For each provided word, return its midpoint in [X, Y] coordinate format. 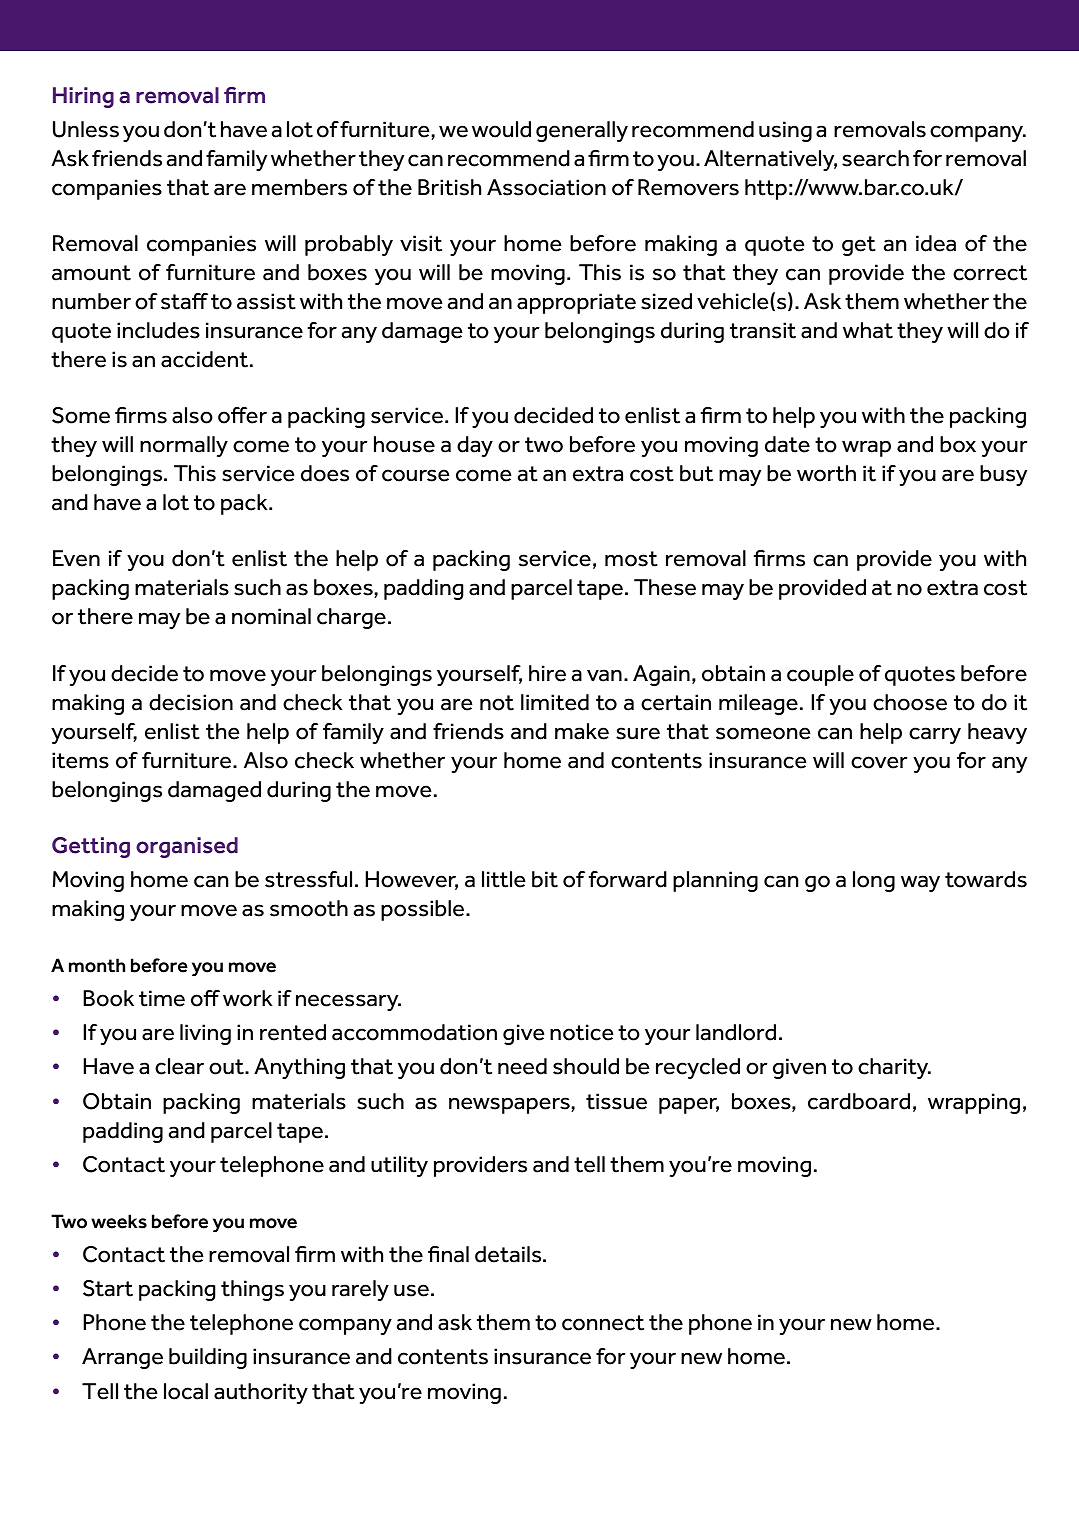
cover [879, 762]
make [582, 731]
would [501, 129]
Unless [86, 129]
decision [191, 702]
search [875, 158]
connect [603, 1323]
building [208, 1358]
